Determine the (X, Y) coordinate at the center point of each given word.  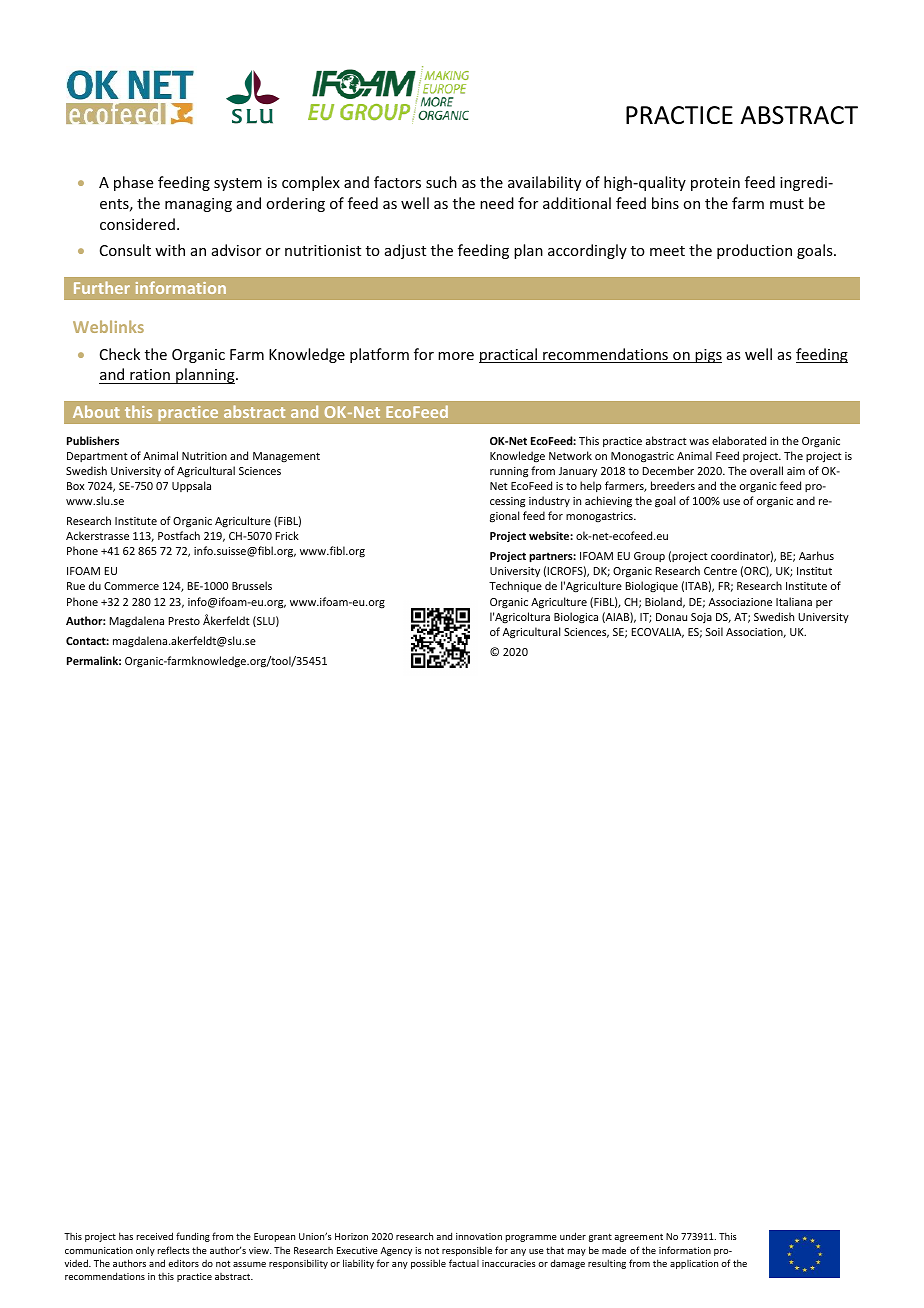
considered (137, 224)
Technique (515, 586)
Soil (714, 631)
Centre (720, 571)
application (694, 1264)
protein (715, 184)
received (155, 1236)
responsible (467, 1251)
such (441, 182)
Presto (184, 621)
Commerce (131, 586)
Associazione (740, 602)
